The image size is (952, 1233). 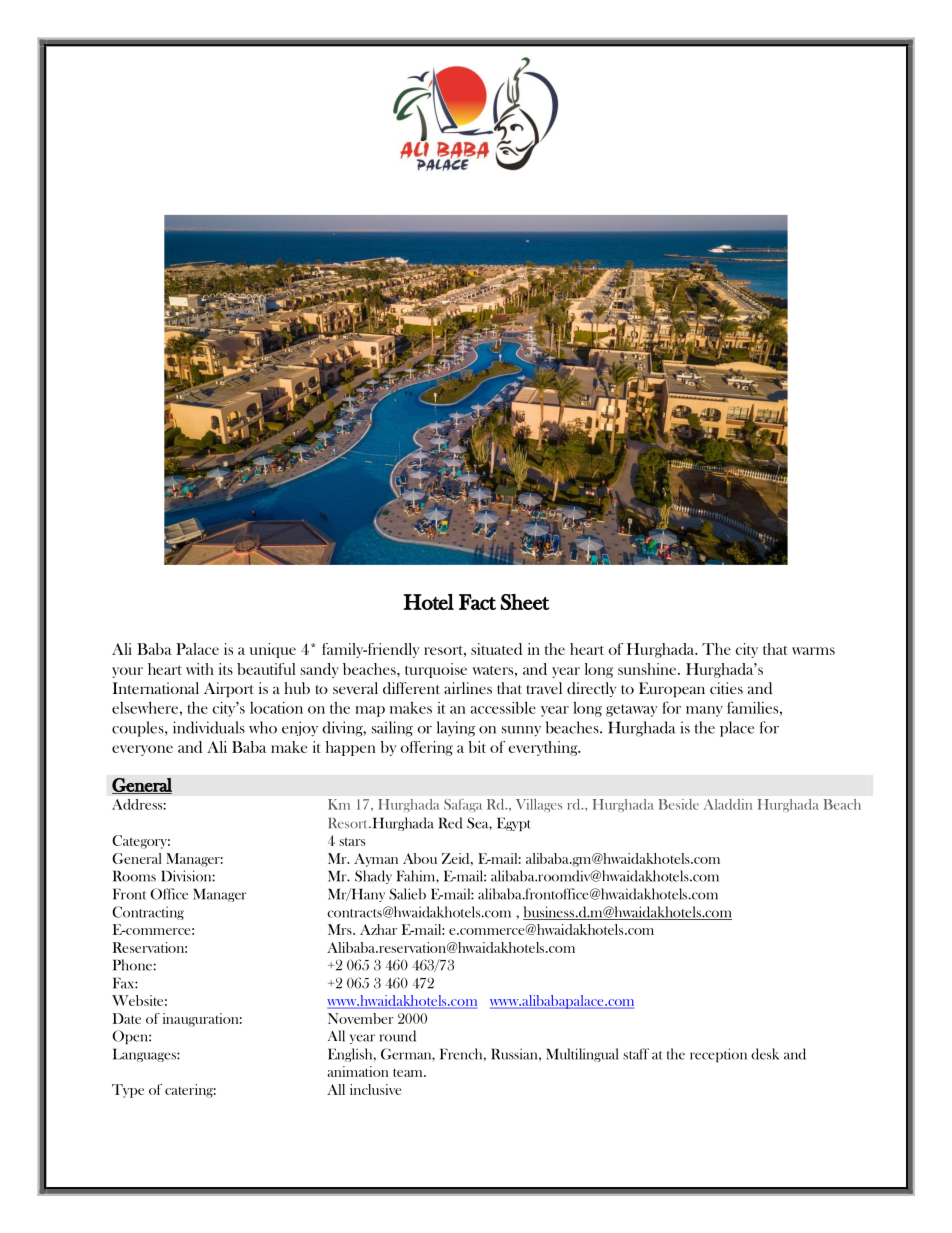 I want to click on warms, so click(x=813, y=651).
